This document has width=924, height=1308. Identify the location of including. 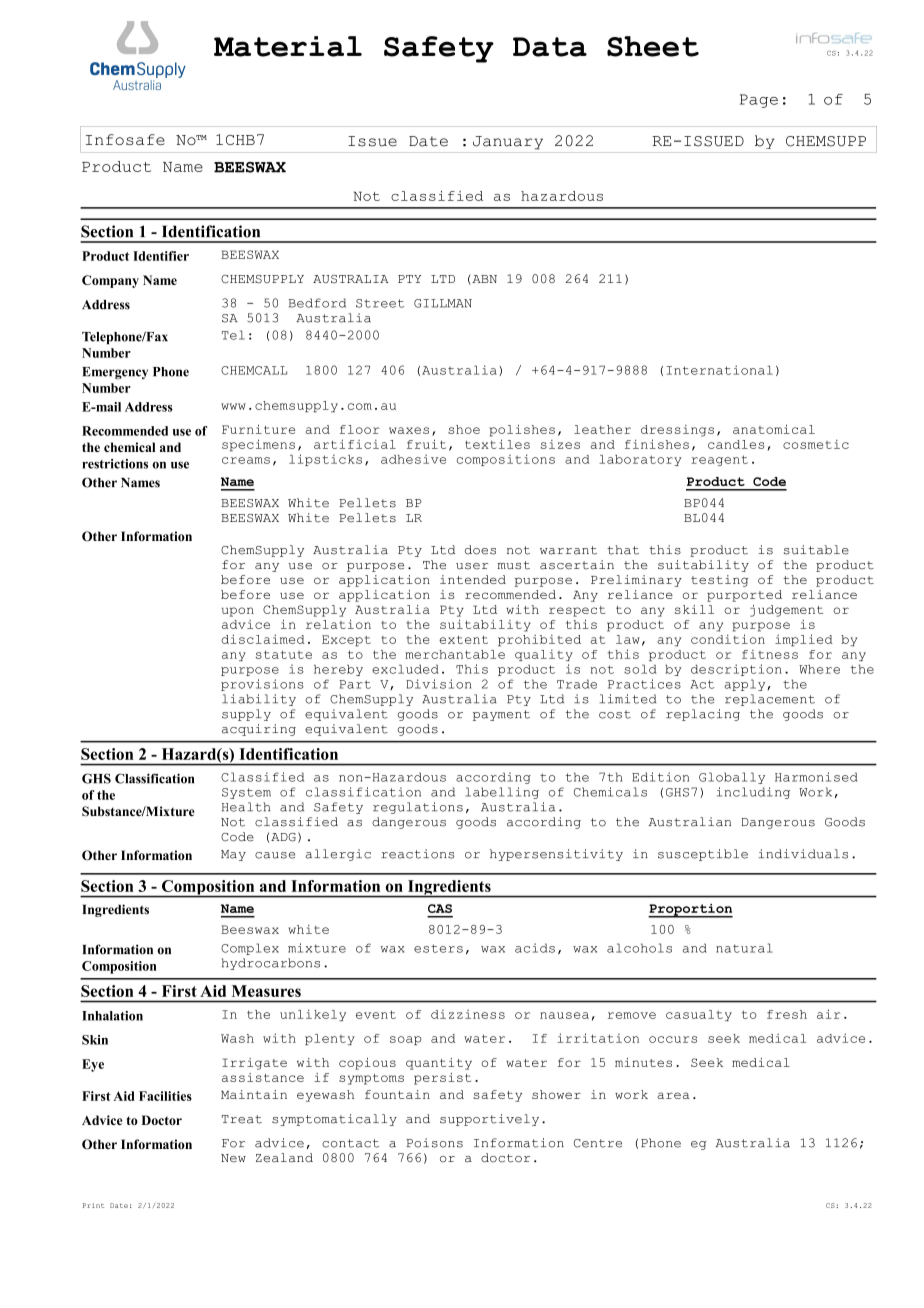
(753, 793).
